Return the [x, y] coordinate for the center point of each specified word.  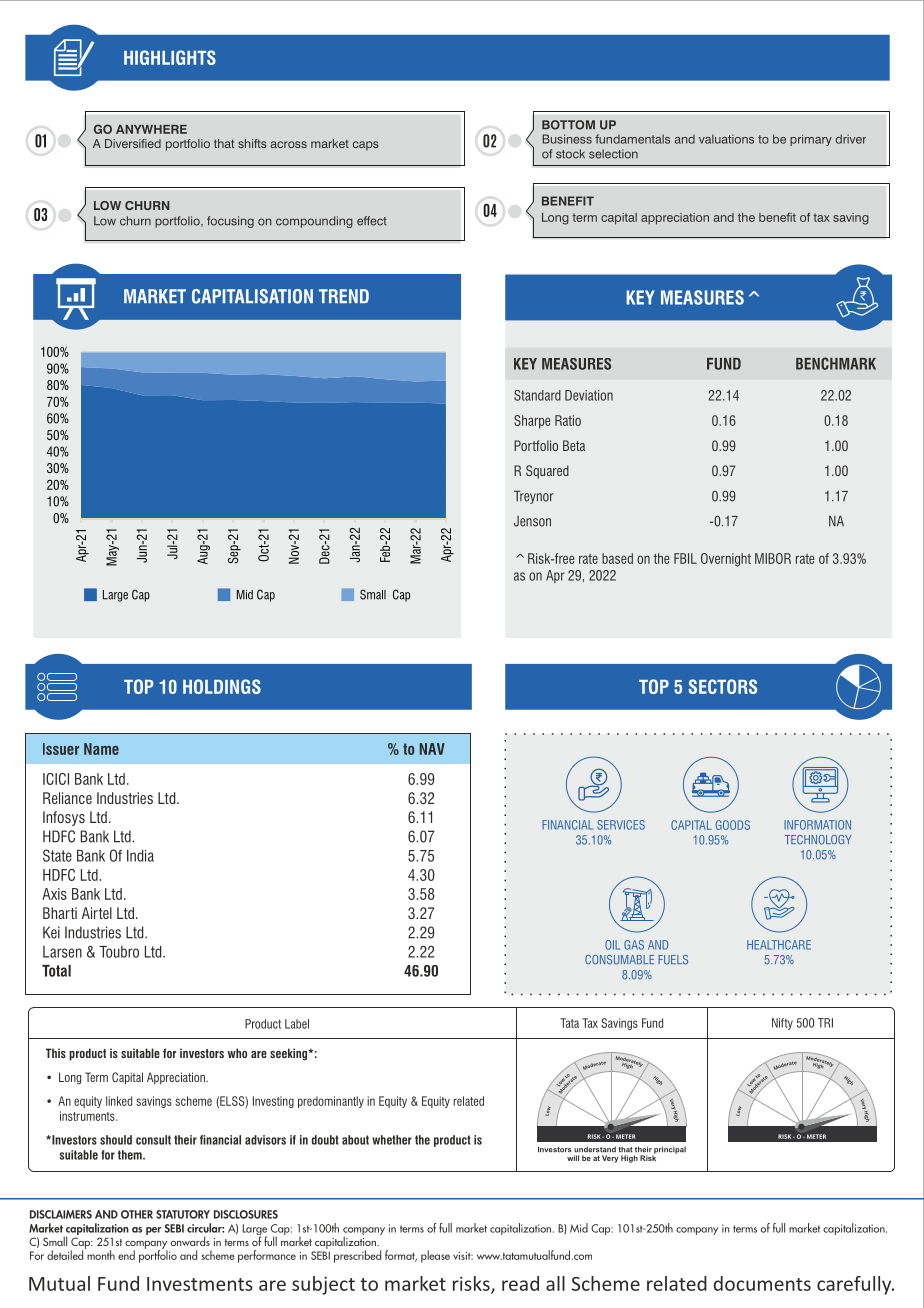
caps [366, 146]
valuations [726, 139]
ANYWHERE [151, 129]
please [435, 1256]
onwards [190, 1241]
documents [762, 1283]
